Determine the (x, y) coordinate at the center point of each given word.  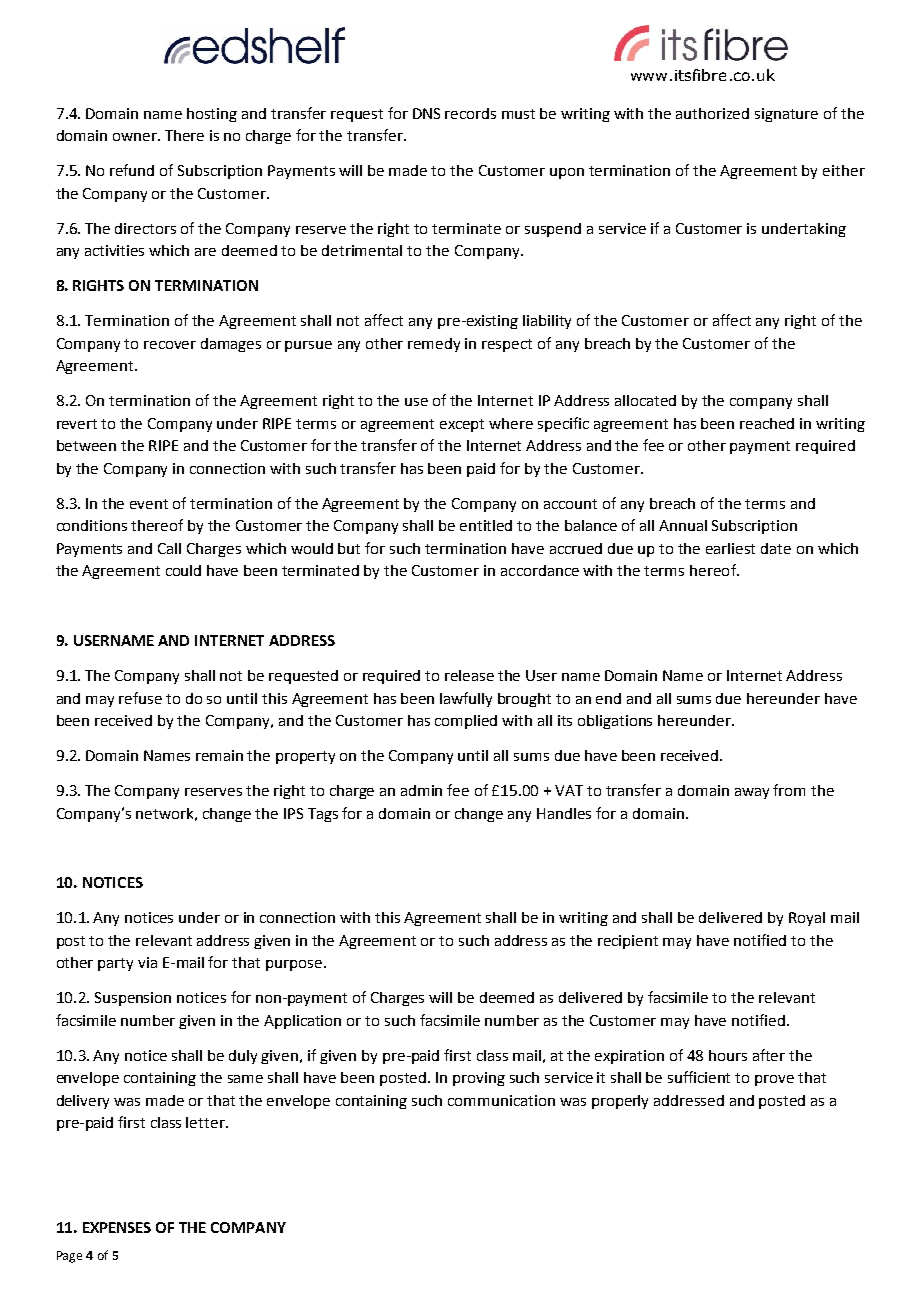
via (147, 962)
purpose (294, 965)
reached (767, 423)
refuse (140, 698)
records (470, 113)
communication (501, 1100)
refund (132, 170)
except (462, 425)
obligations (615, 722)
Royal (807, 919)
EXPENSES (117, 1227)
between (86, 445)
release (469, 675)
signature (786, 115)
